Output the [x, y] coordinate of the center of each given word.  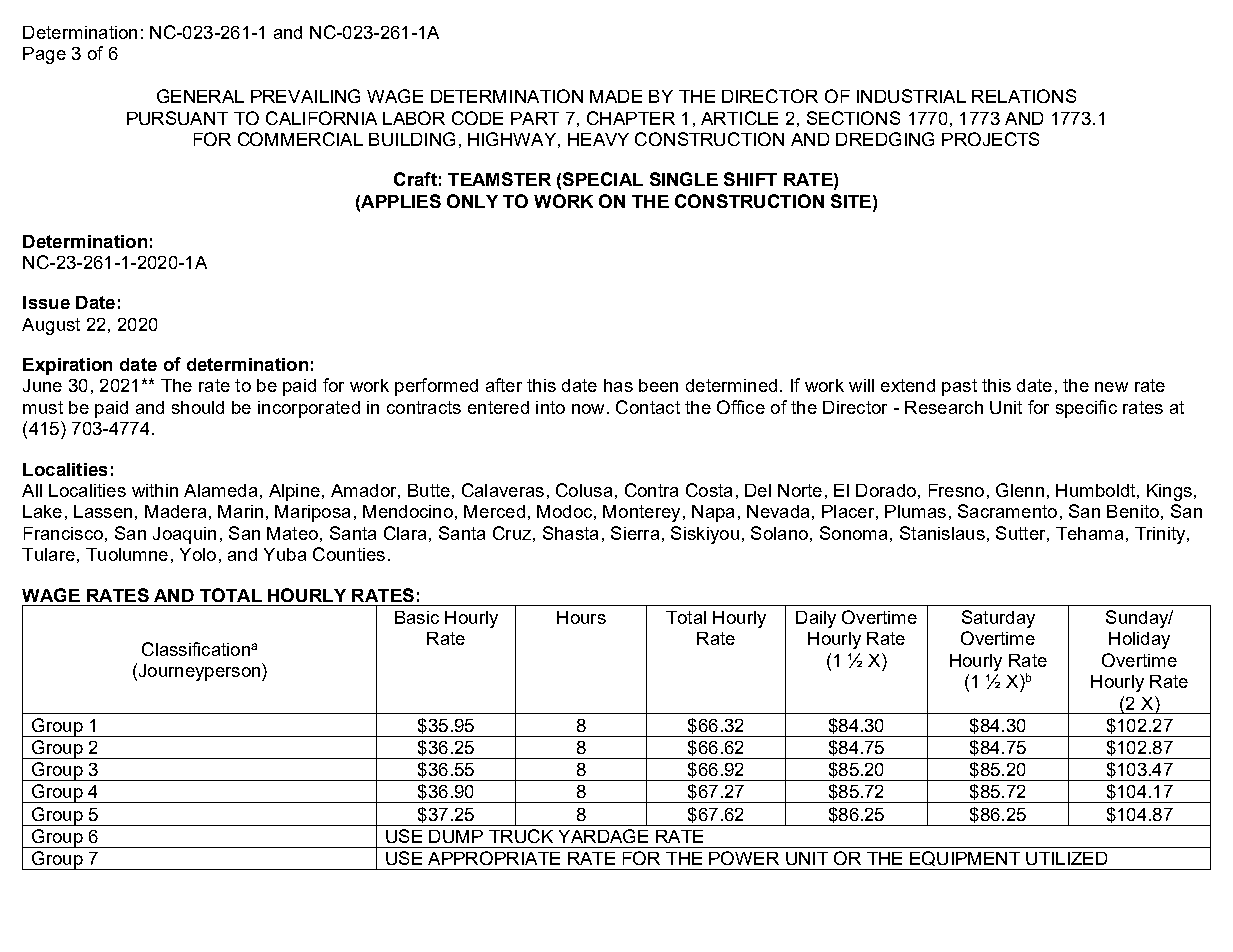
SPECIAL [603, 179]
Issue [46, 302]
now [588, 409]
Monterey [641, 513]
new [1111, 387]
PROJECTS [990, 139]
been [658, 385]
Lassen [103, 511]
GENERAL [200, 96]
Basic [417, 617]
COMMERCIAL [300, 139]
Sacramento [1007, 511]
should [198, 407]
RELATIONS [1024, 96]
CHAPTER [631, 118]
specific [1086, 409]
